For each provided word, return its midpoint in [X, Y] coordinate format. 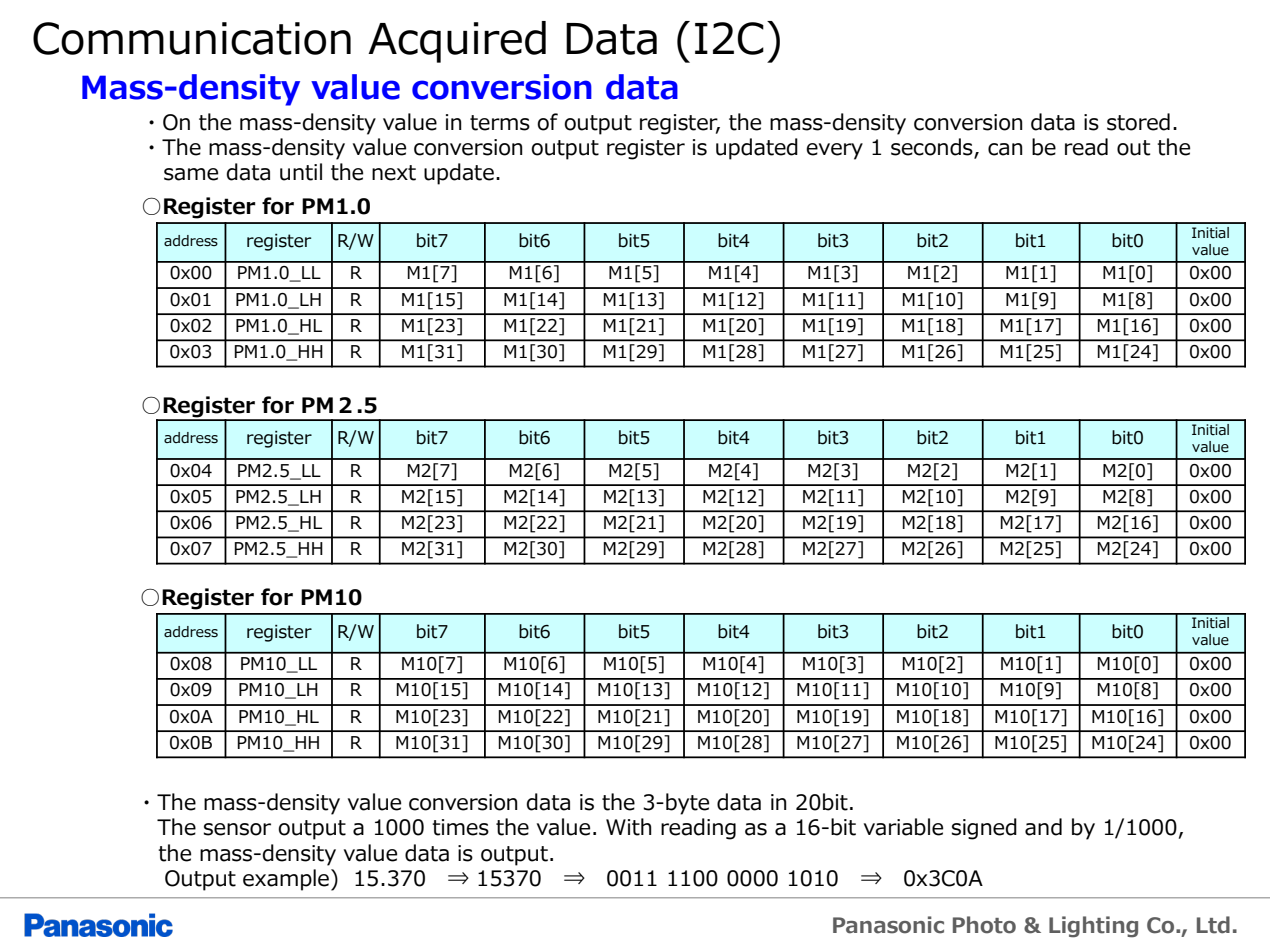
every [834, 151]
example [286, 880]
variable [903, 827]
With [629, 827]
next [394, 173]
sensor [237, 829]
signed [984, 829]
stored [1138, 122]
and [1043, 827]
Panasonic [888, 925]
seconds [933, 148]
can [1005, 149]
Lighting [1093, 927]
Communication [192, 38]
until [301, 172]
